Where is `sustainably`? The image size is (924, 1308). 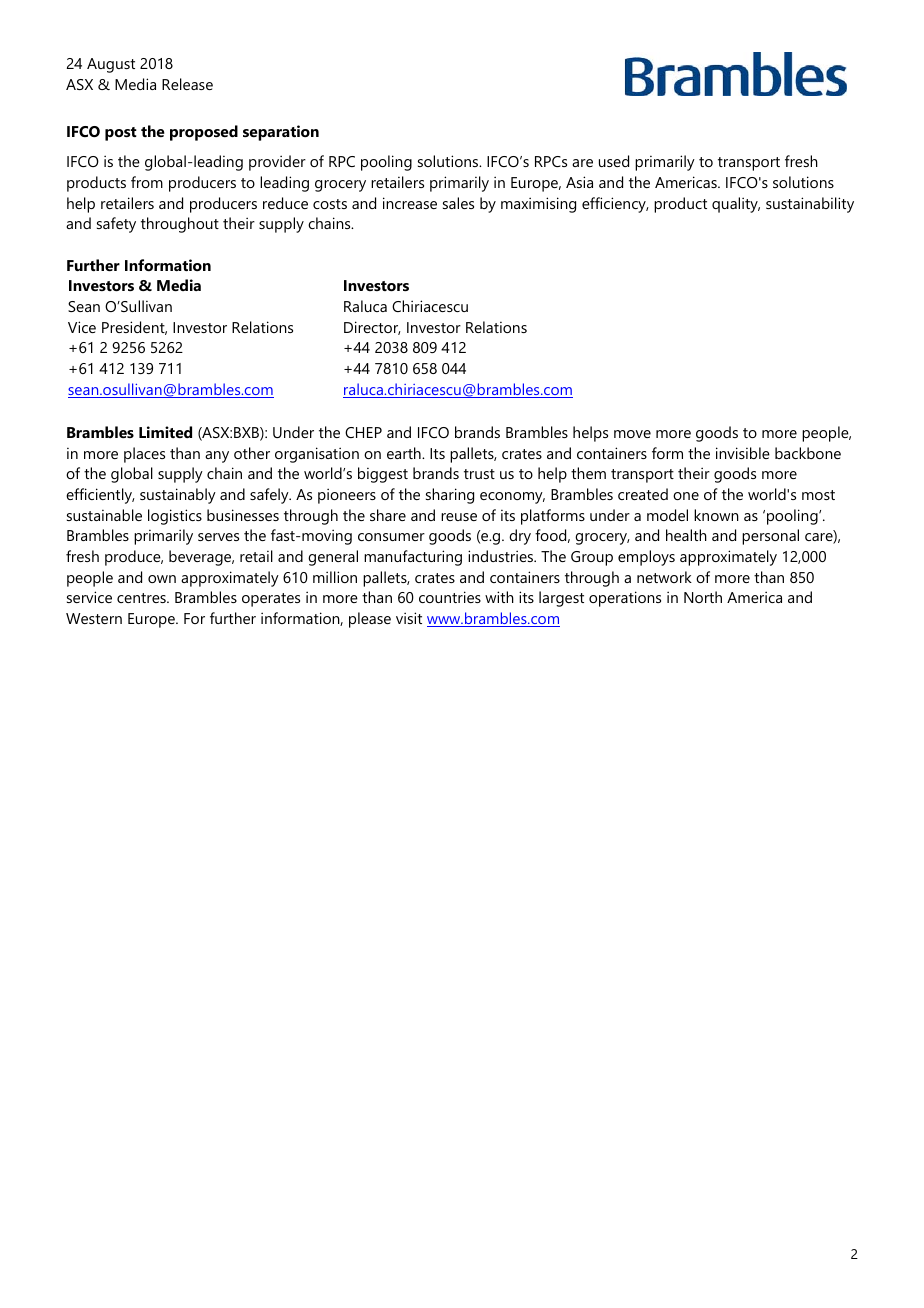 sustainably is located at coordinates (178, 496).
